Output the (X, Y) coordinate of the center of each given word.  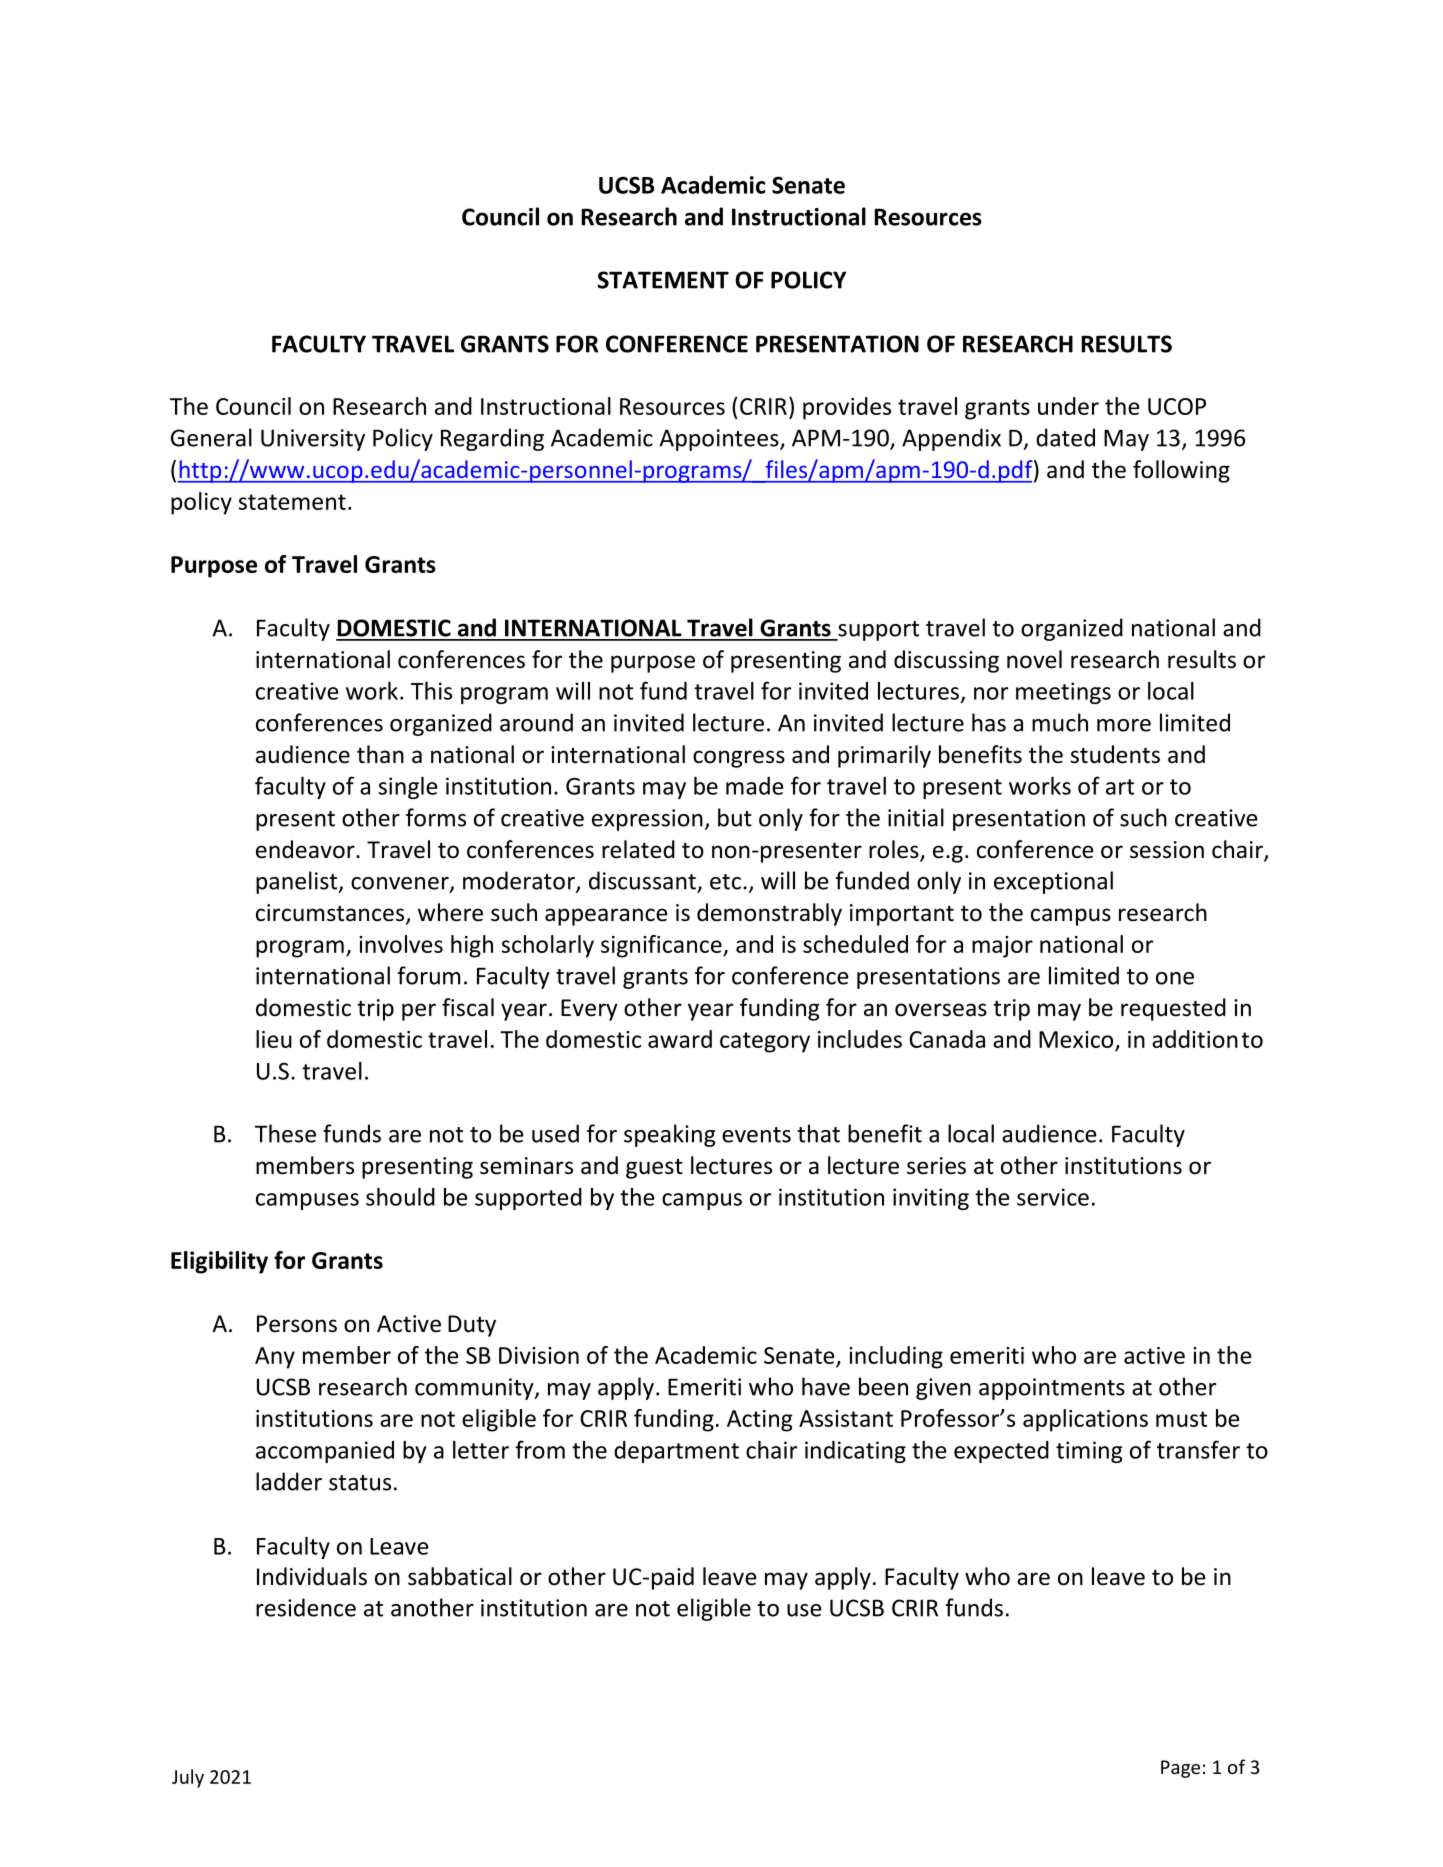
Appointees (720, 440)
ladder (289, 1481)
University (313, 440)
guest (654, 1169)
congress (739, 759)
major (1002, 947)
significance (662, 946)
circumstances (331, 914)
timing (1089, 1452)
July (188, 1778)
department (676, 1452)
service (1053, 1197)
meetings (1063, 693)
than (380, 754)
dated (1065, 437)
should (400, 1197)
